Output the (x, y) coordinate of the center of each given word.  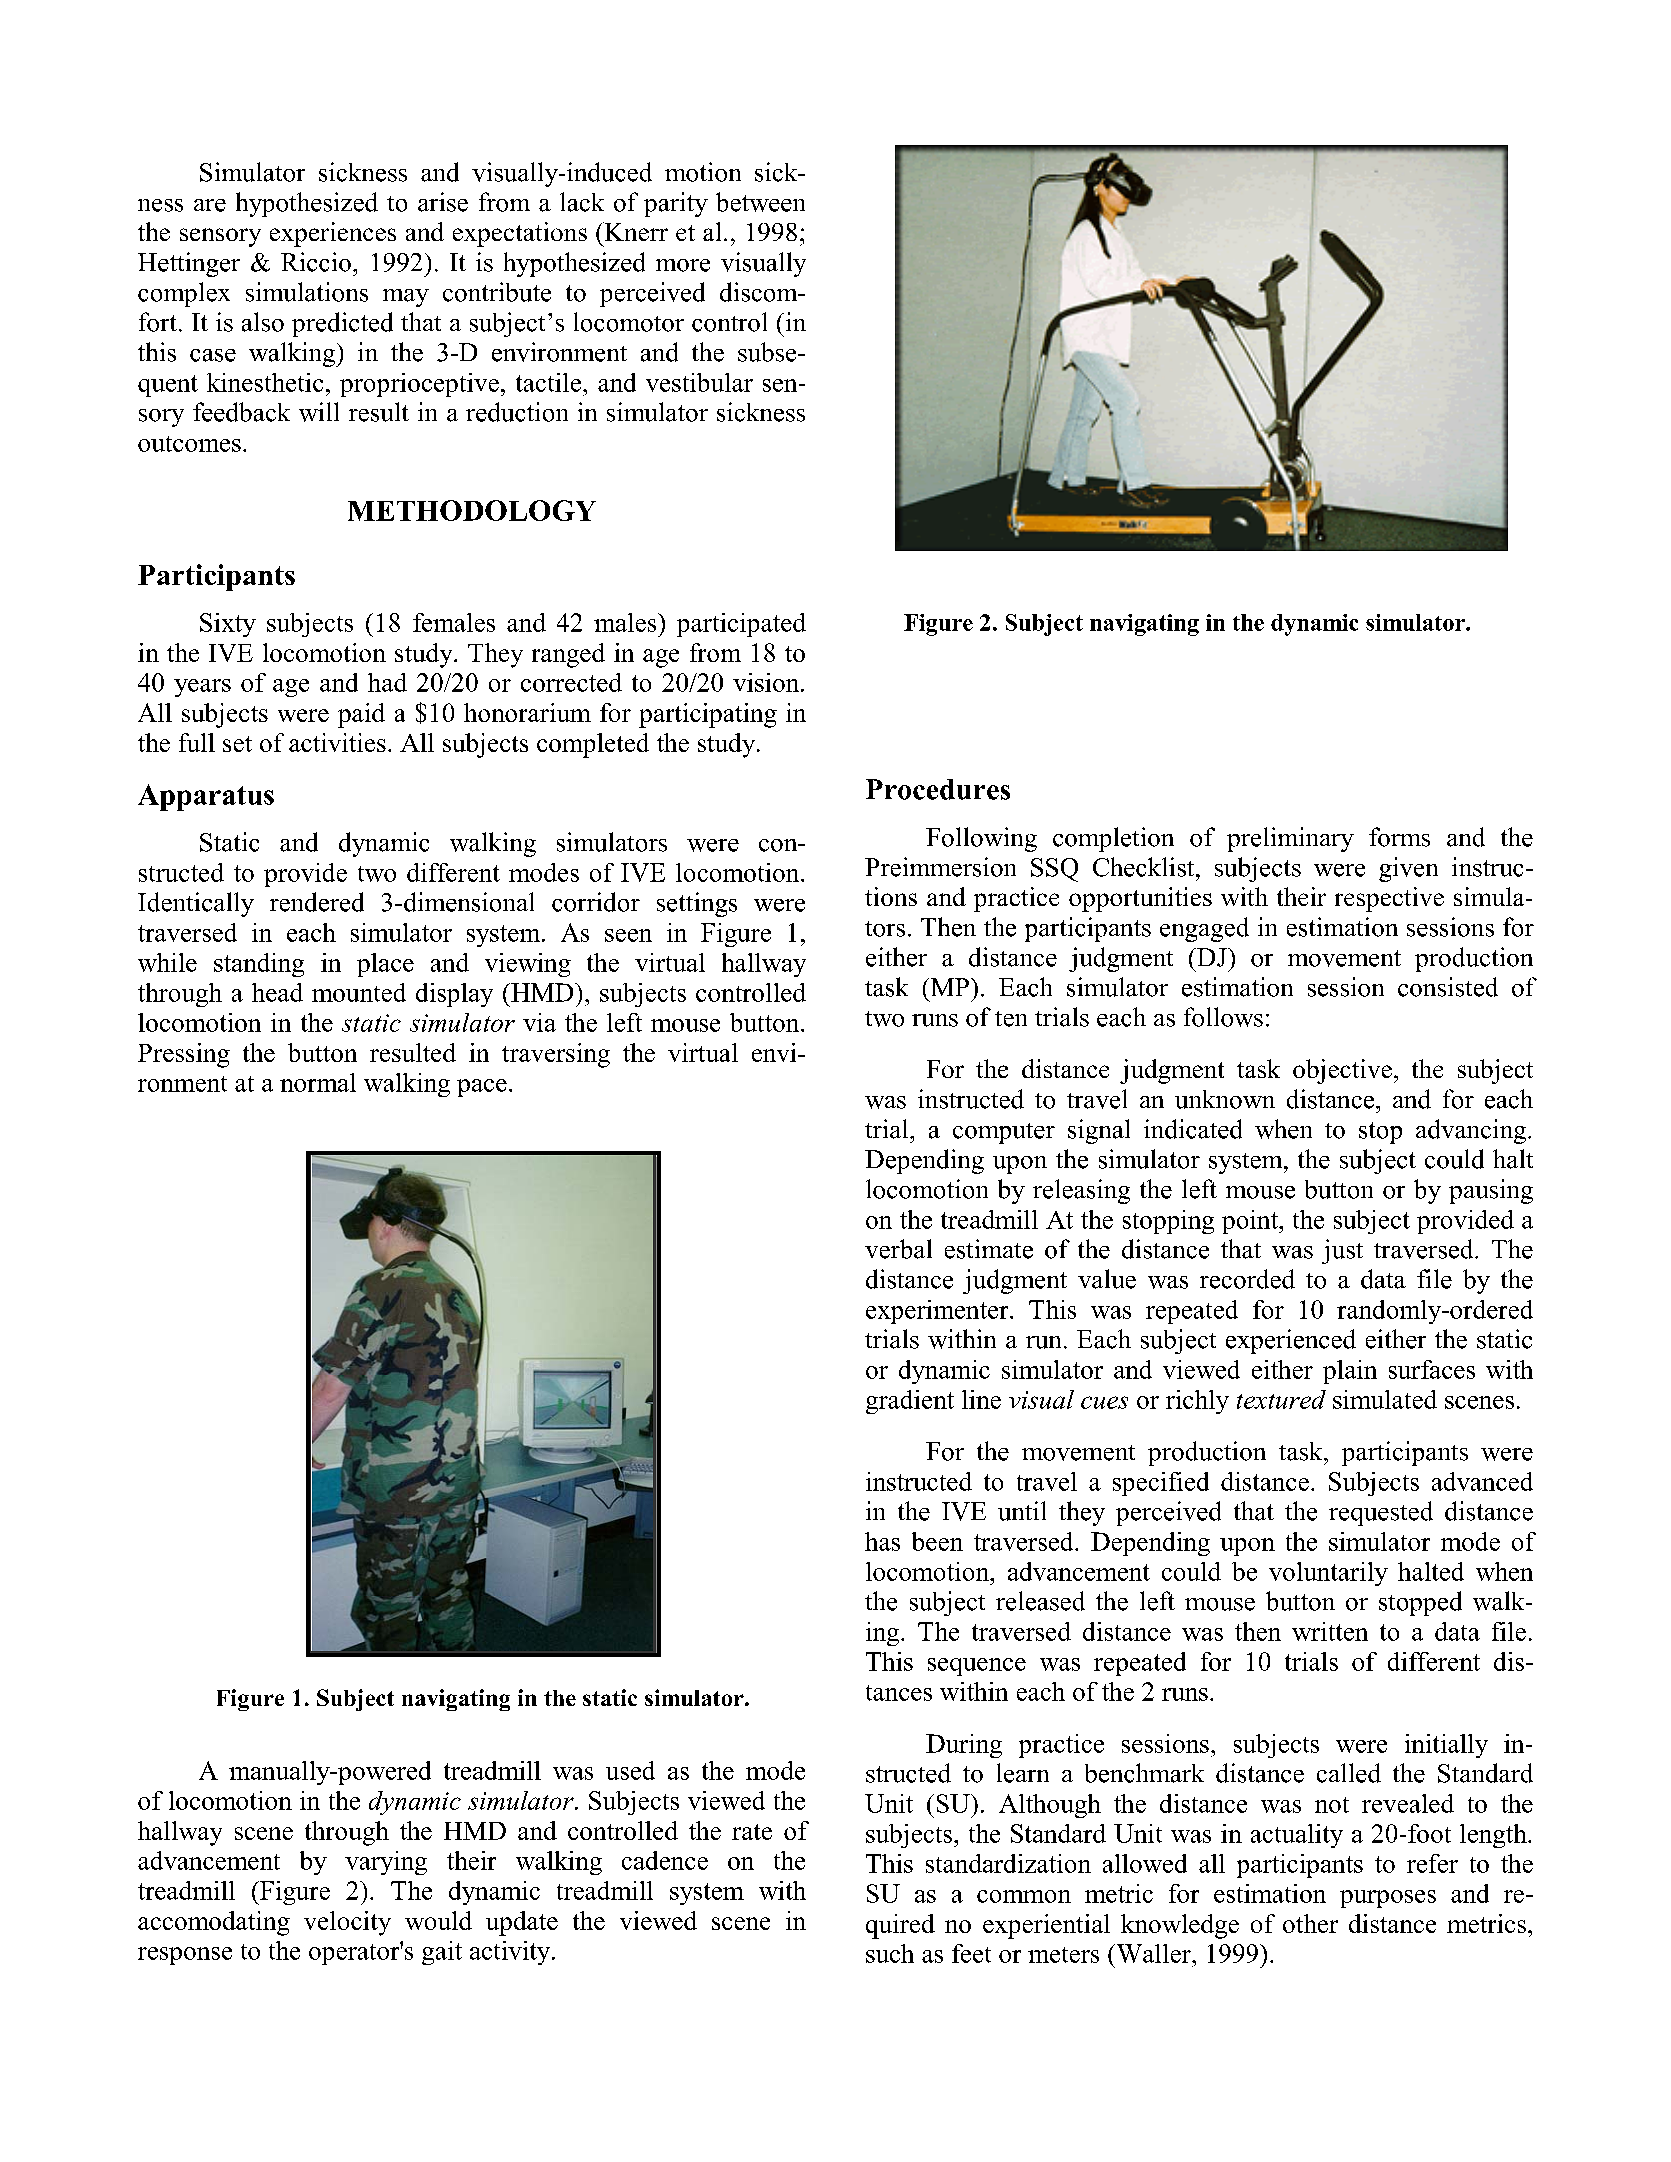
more (683, 265)
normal (318, 1082)
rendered (317, 902)
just (1342, 1251)
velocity (347, 1923)
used (630, 1770)
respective (1389, 899)
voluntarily (1328, 1574)
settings (697, 904)
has (882, 1541)
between (760, 202)
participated (741, 625)
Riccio (316, 262)
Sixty (228, 625)
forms (1399, 837)
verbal (898, 1249)
